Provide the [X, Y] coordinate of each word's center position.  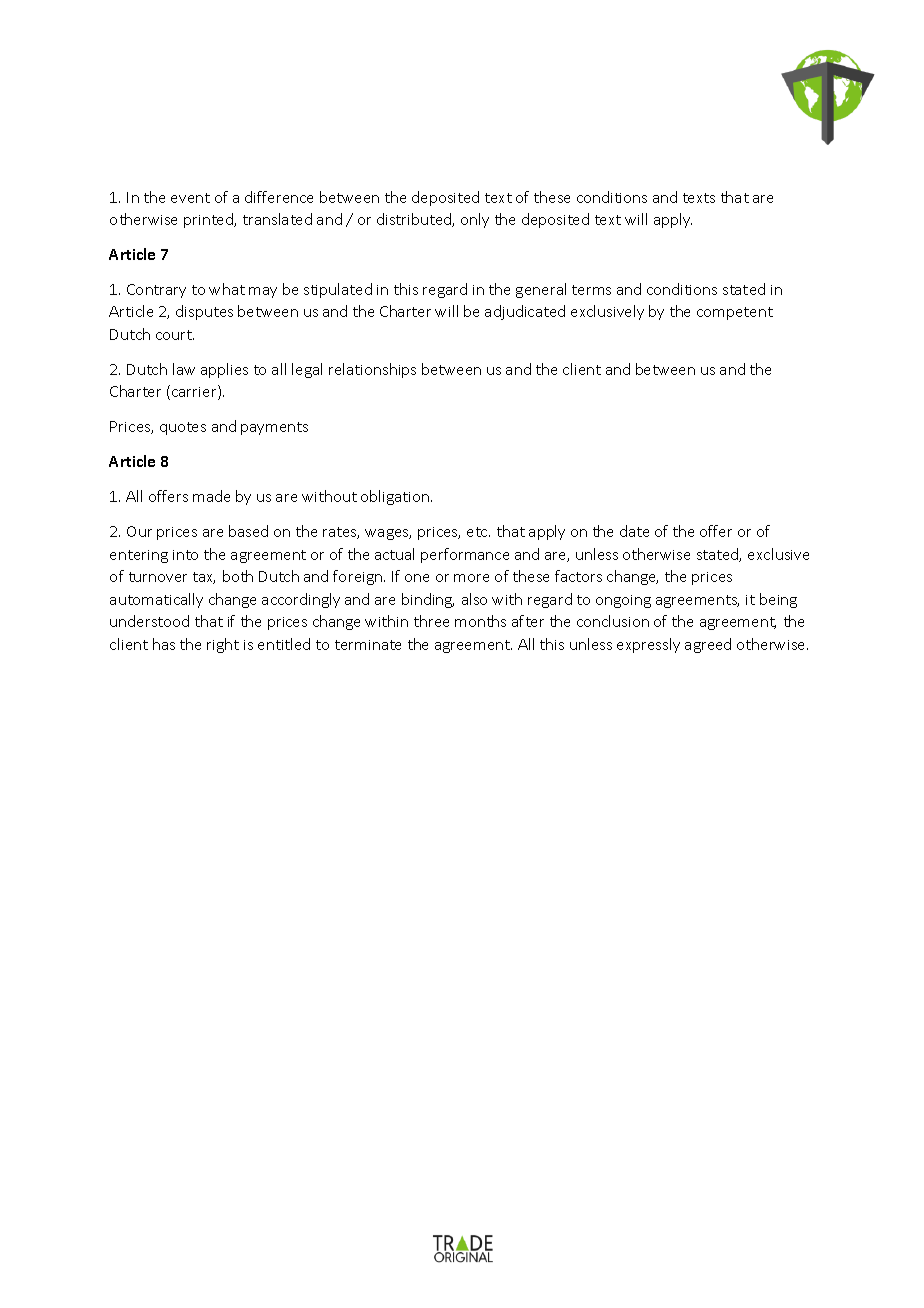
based [248, 531]
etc [478, 532]
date [634, 531]
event [190, 198]
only [475, 220]
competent [735, 313]
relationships [372, 370]
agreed [708, 645]
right [223, 645]
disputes [204, 312]
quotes [183, 428]
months [480, 621]
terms [591, 290]
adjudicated [525, 312]
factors [578, 576]
